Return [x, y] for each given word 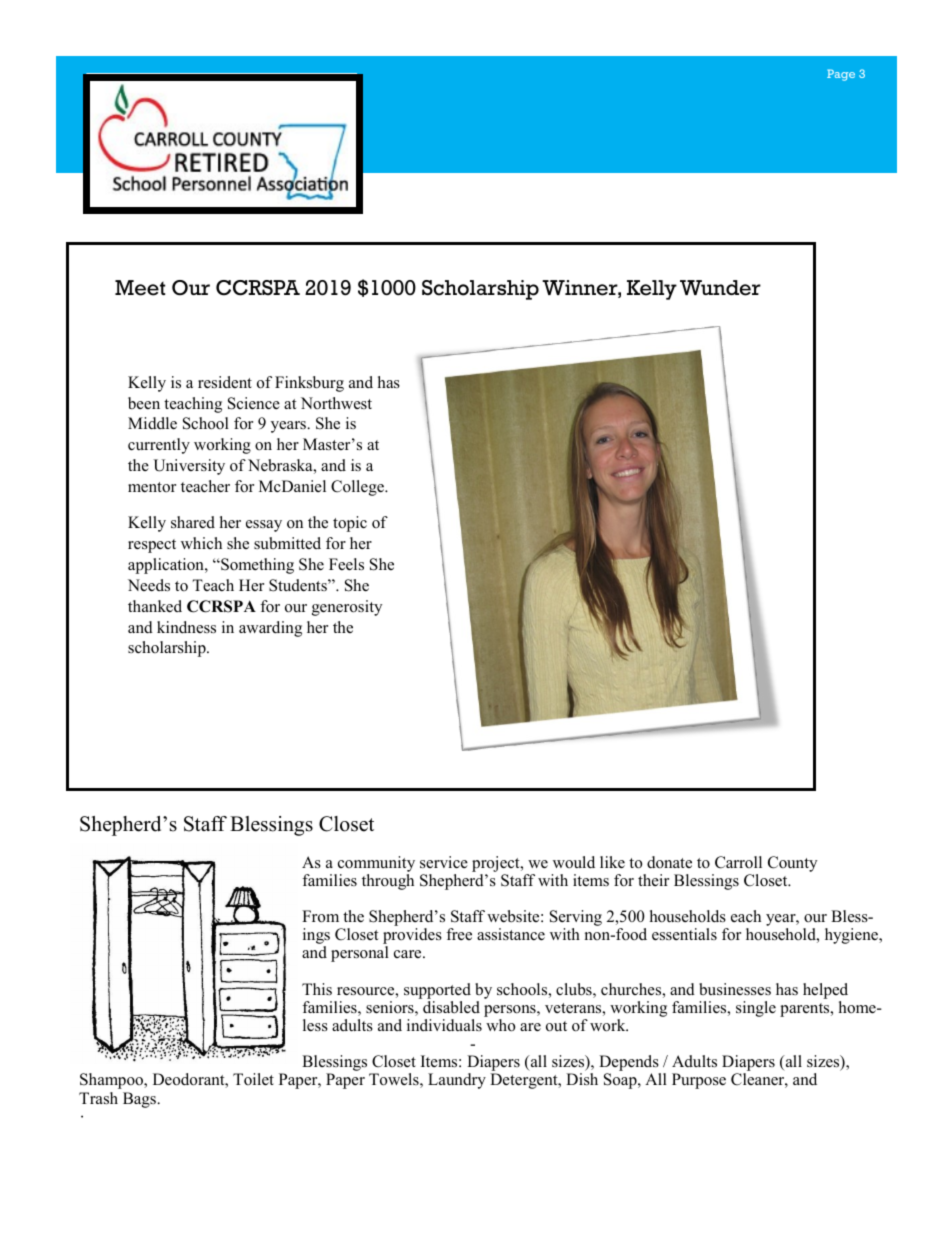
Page [841, 75]
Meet [140, 288]
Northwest [336, 403]
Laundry [457, 1081]
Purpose [699, 1081]
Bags [140, 1100]
